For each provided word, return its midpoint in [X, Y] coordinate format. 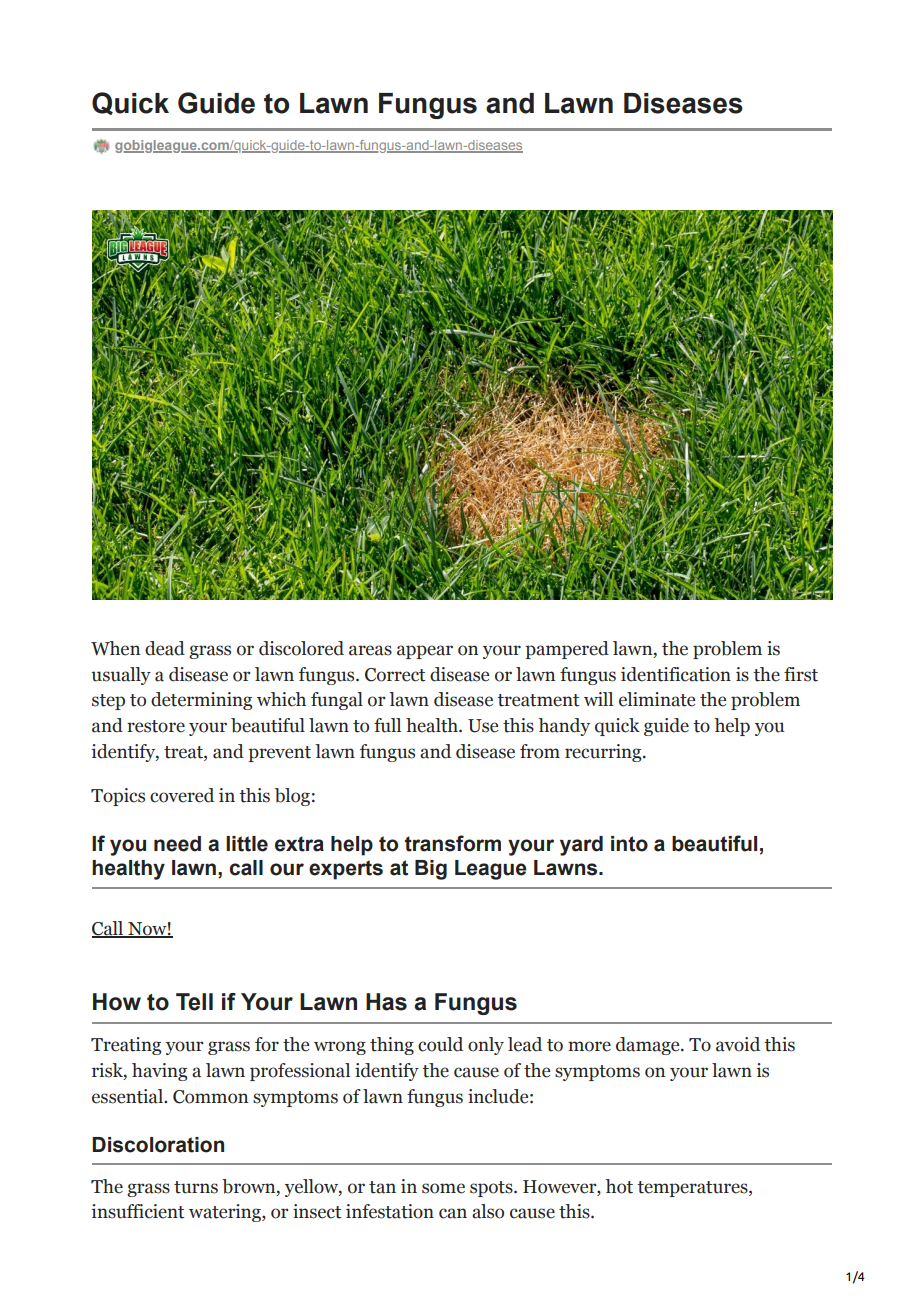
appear [425, 652]
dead [165, 648]
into [629, 844]
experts [346, 870]
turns [196, 1187]
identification [676, 674]
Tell [194, 1002]
